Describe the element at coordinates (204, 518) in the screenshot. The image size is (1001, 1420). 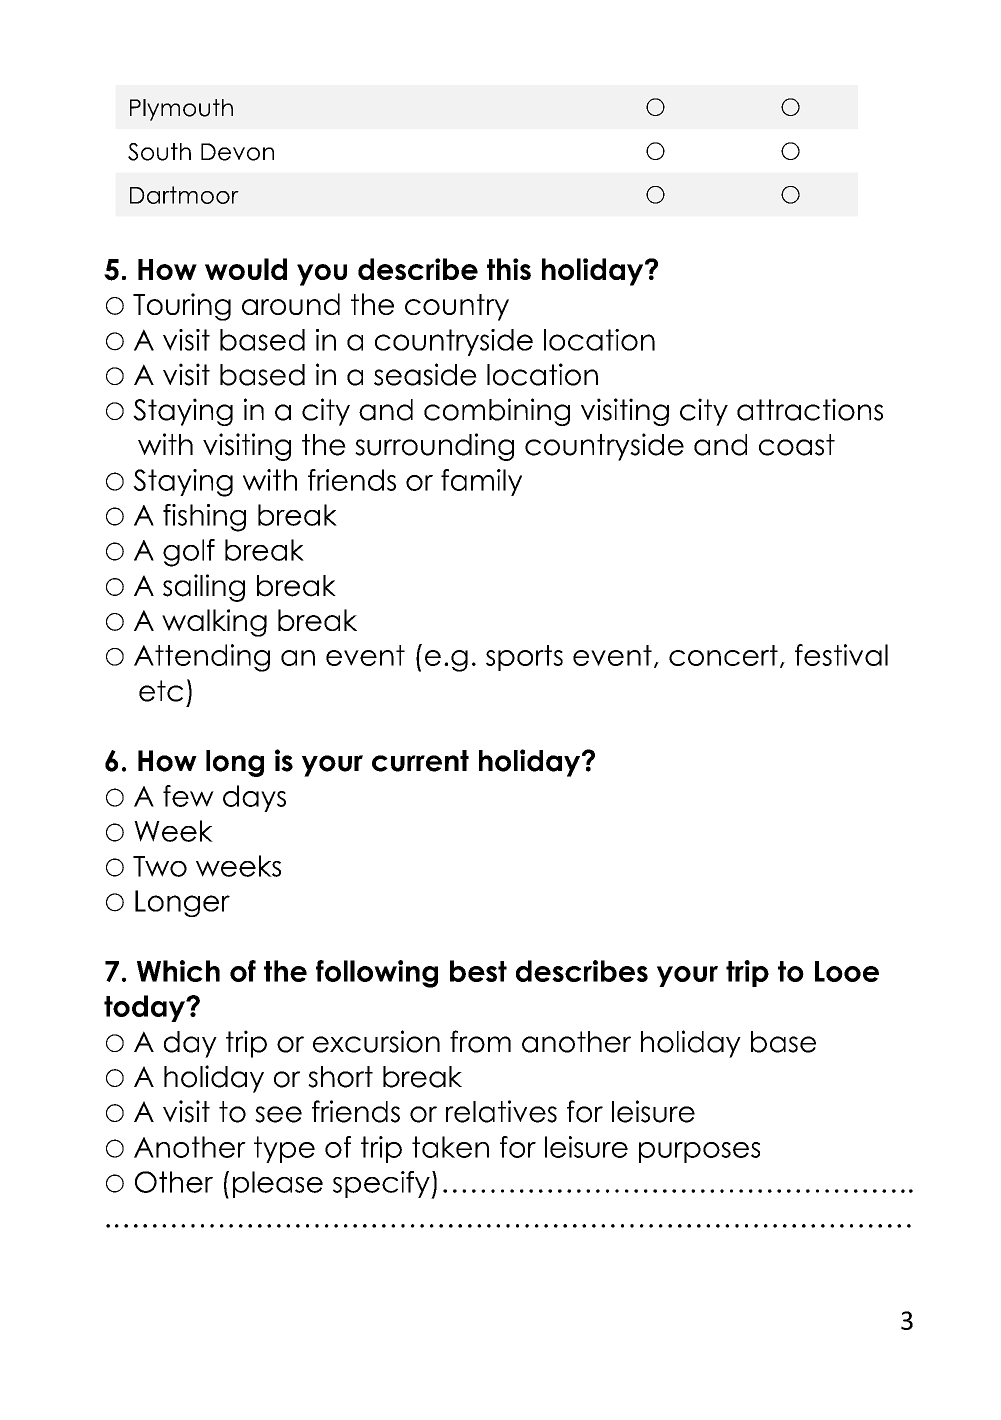
I see `fishing` at that location.
